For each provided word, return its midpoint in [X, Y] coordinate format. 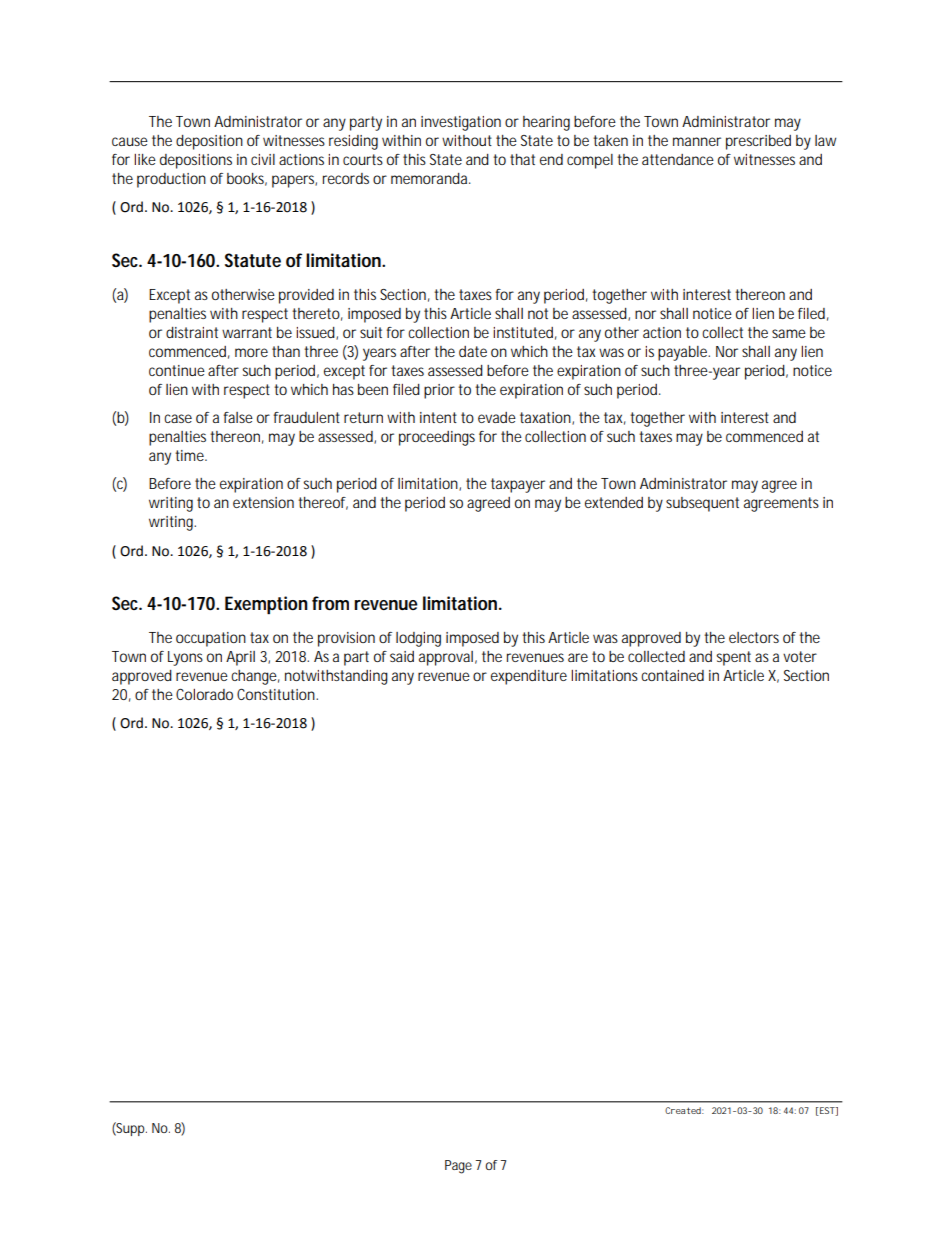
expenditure [529, 677]
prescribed [758, 142]
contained [672, 675]
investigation [461, 123]
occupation [211, 639]
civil [263, 159]
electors [754, 637]
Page [458, 1167]
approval [446, 658]
